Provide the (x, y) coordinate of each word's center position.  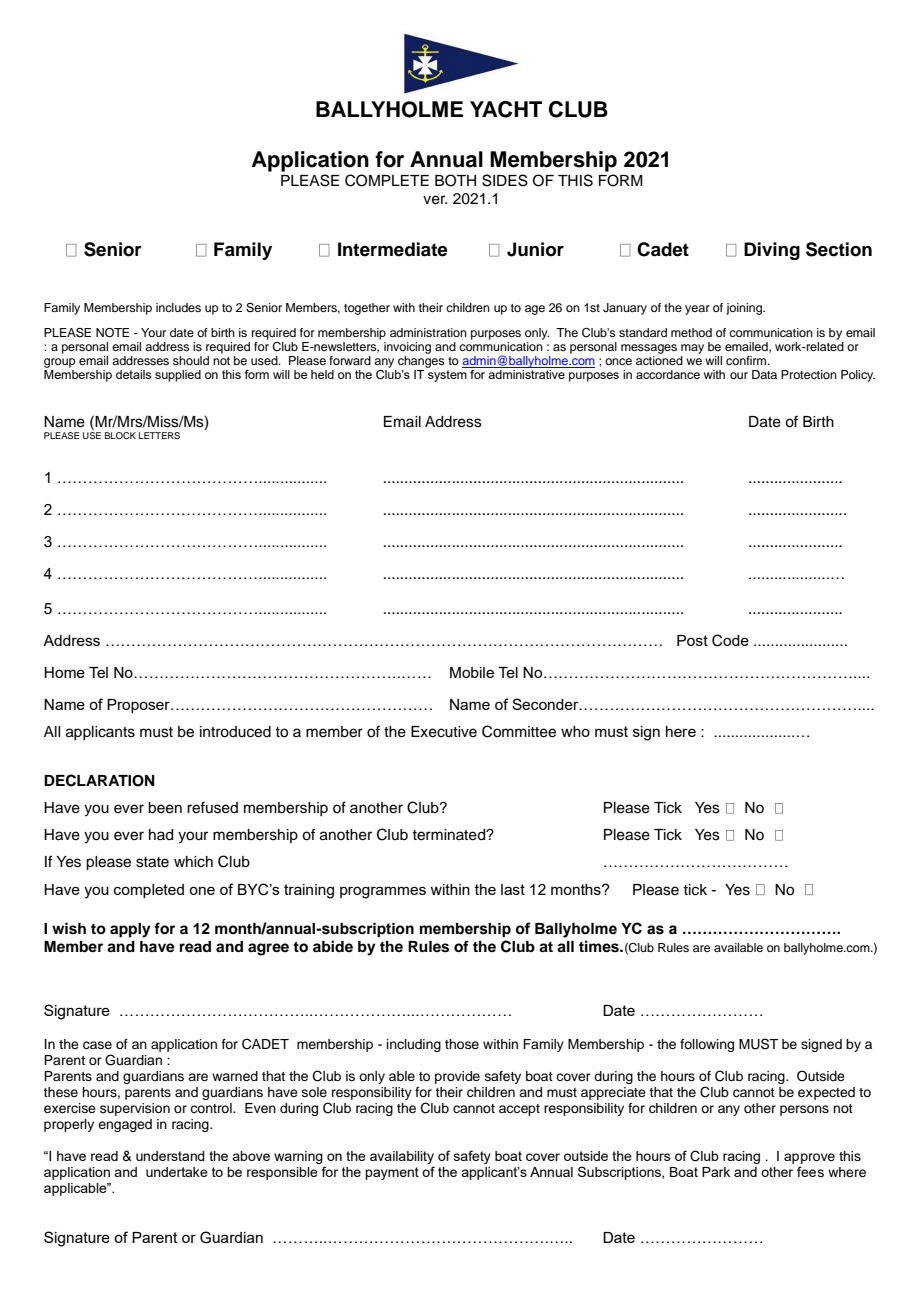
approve (809, 1158)
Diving (772, 251)
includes (178, 307)
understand (170, 1156)
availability (402, 1157)
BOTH (455, 180)
